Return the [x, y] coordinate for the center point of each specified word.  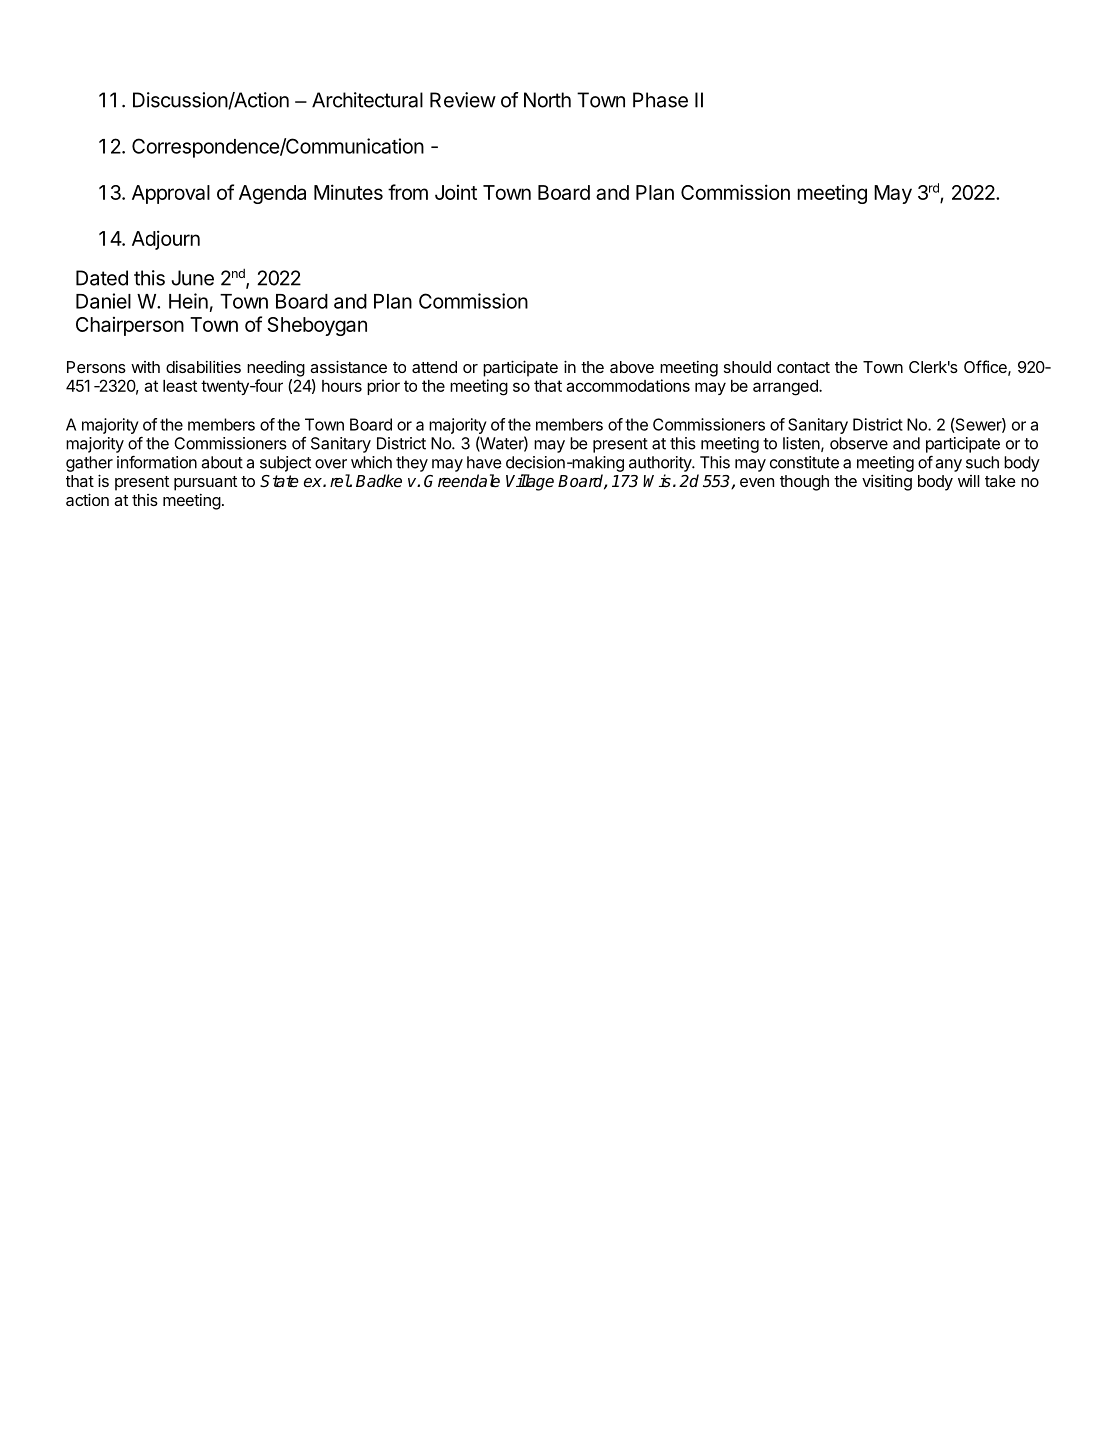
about [222, 462]
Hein [188, 301]
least [180, 386]
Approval [171, 194]
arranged [786, 388]
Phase [660, 100]
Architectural [367, 100]
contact [803, 367]
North [547, 100]
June [192, 278]
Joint [456, 192]
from [408, 192]
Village [530, 482]
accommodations [628, 385]
